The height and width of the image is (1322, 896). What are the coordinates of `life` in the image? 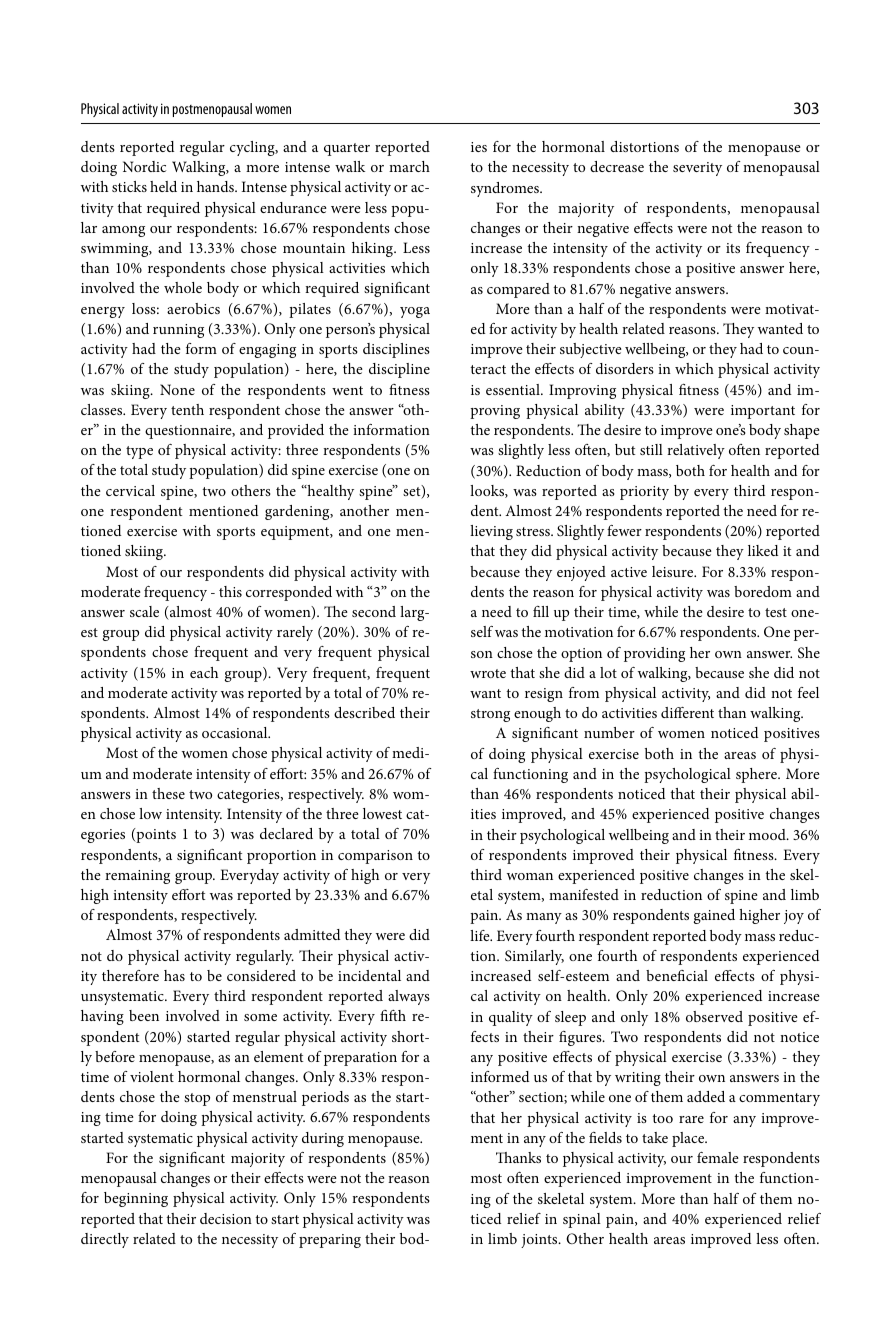 It's located at (481, 935).
